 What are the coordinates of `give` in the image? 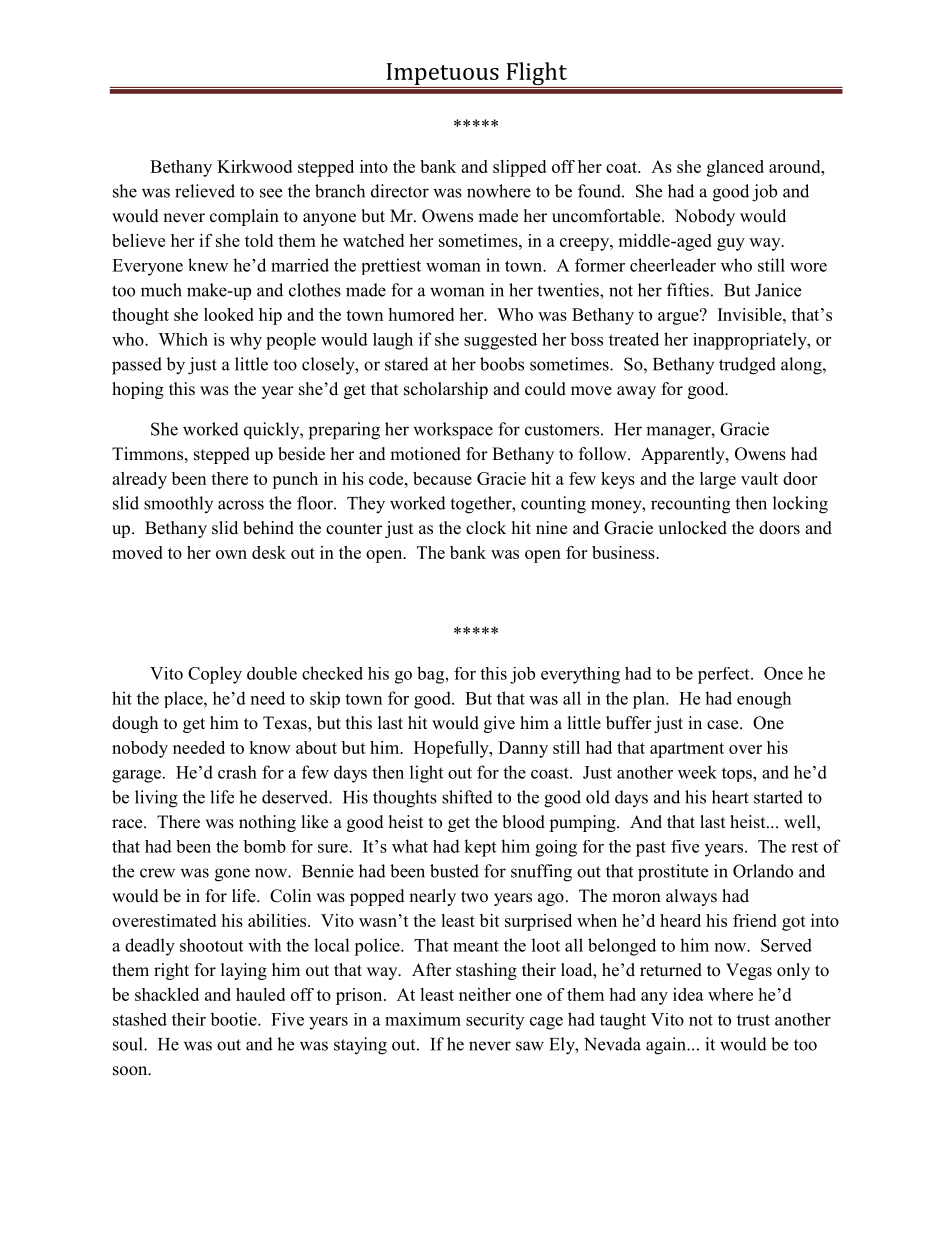 It's located at (499, 724).
